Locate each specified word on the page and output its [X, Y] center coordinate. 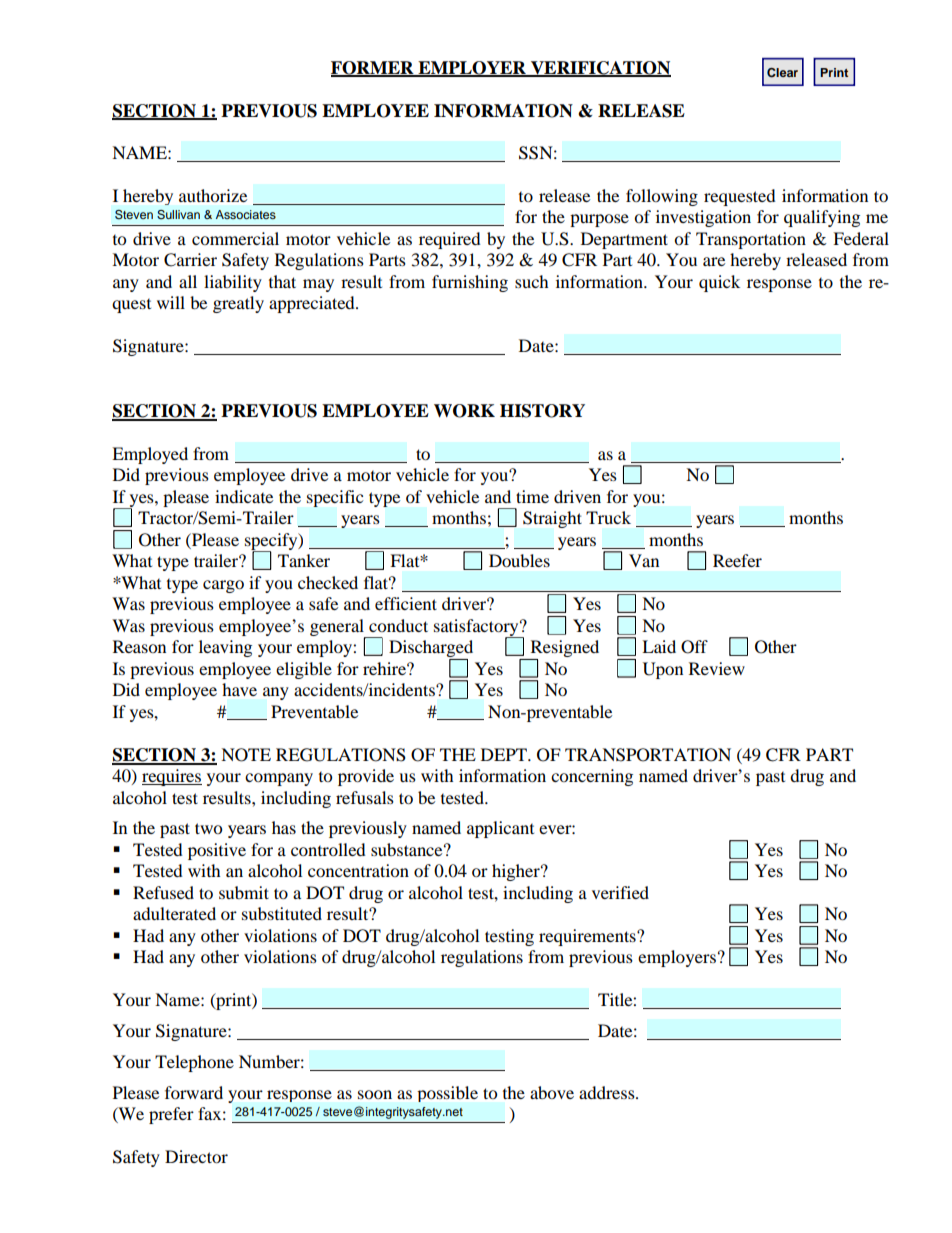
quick [719, 283]
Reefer [737, 560]
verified [620, 892]
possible [447, 1094]
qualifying [822, 218]
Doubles [519, 560]
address [608, 1092]
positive [217, 851]
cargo [223, 586]
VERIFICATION [600, 68]
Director [196, 1156]
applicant [500, 829]
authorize [213, 195]
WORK [464, 411]
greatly [238, 304]
